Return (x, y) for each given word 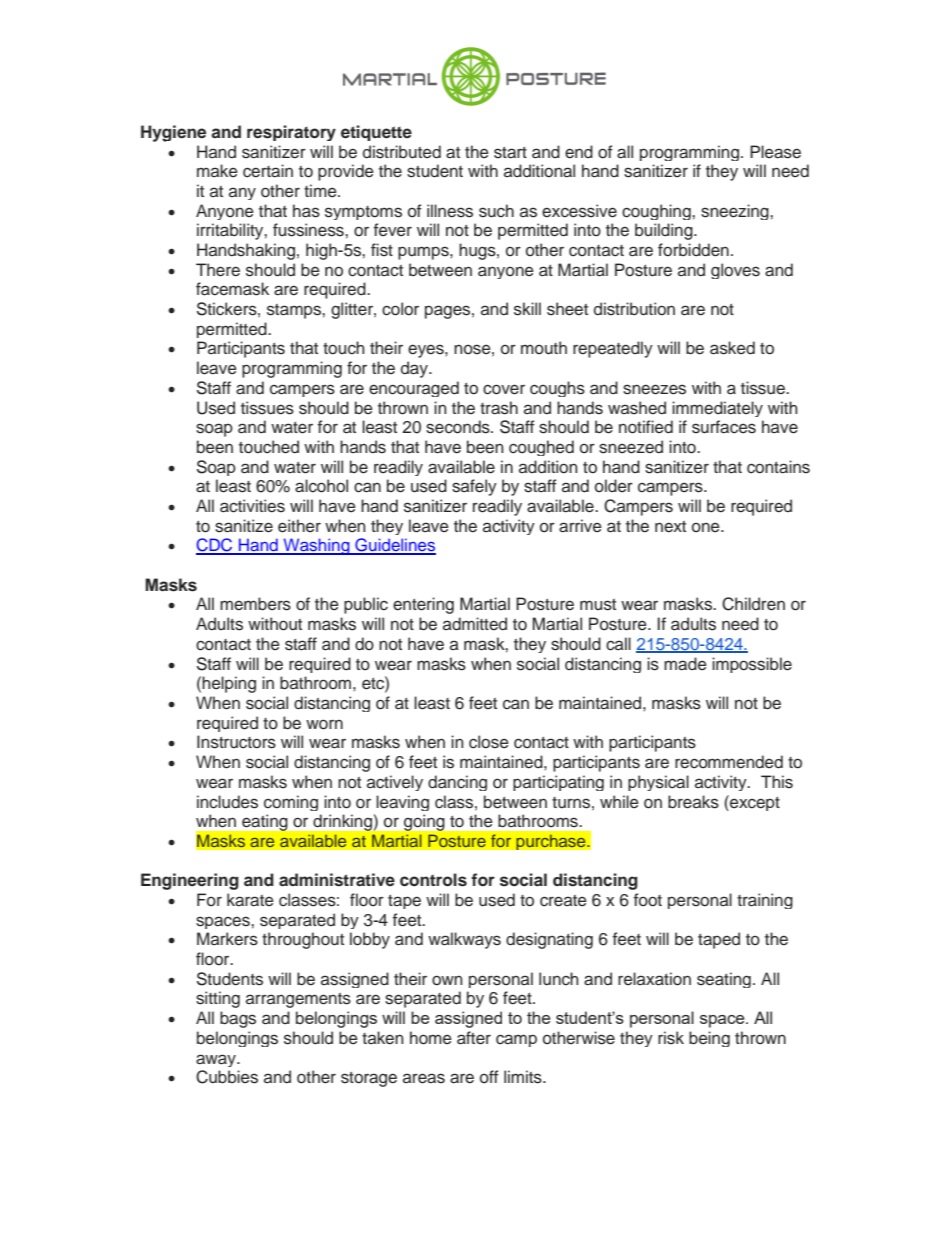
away (217, 1060)
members (255, 604)
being (709, 1039)
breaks (693, 802)
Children (753, 604)
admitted (475, 624)
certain (268, 171)
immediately (717, 409)
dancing (457, 783)
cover (504, 389)
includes (227, 802)
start (510, 153)
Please (775, 152)
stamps (295, 311)
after (474, 1038)
